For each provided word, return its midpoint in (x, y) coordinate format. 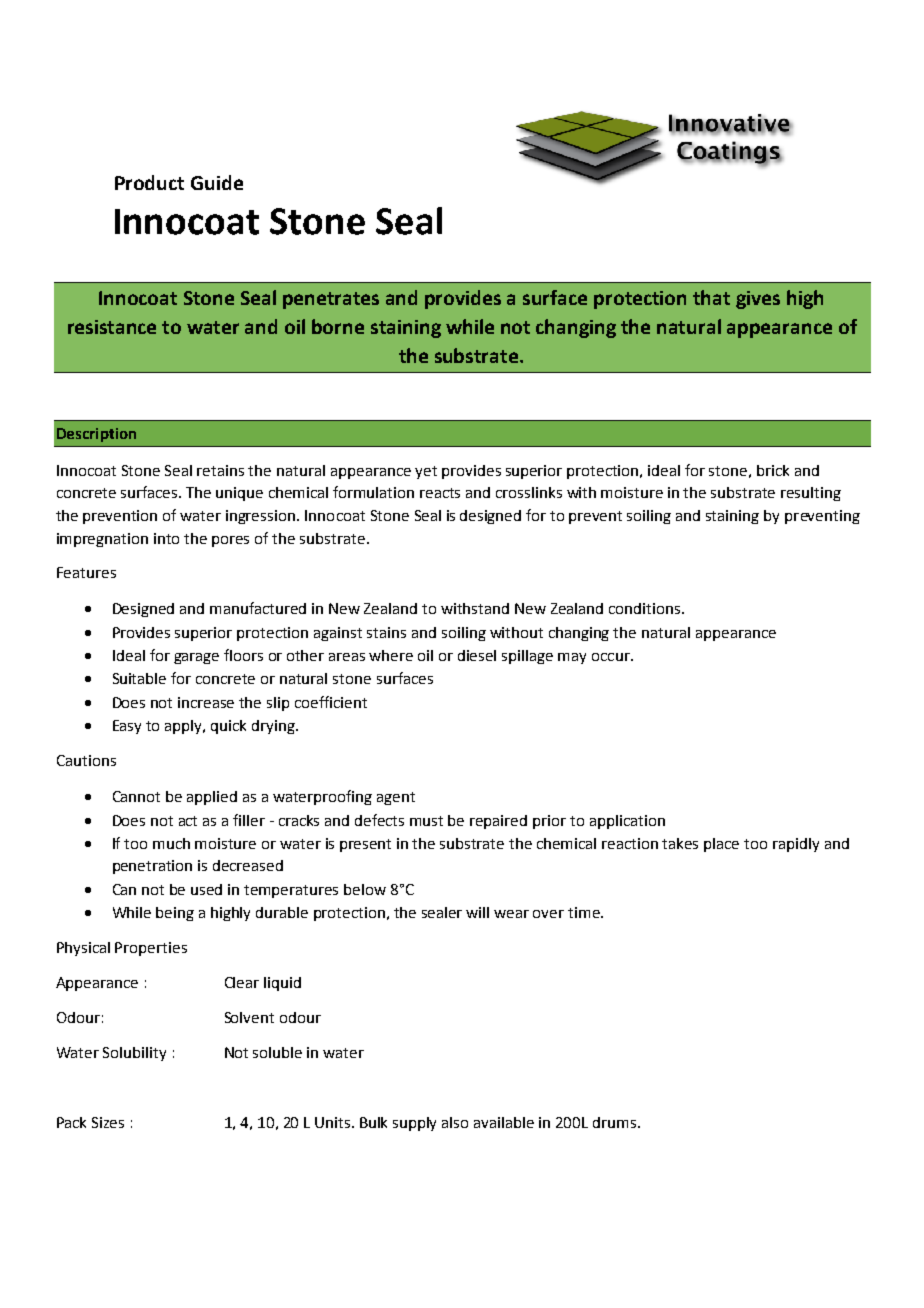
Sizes (108, 1122)
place (721, 845)
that (711, 297)
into (166, 538)
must (426, 821)
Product (149, 182)
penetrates (331, 300)
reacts (440, 493)
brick (773, 470)
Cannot (136, 796)
